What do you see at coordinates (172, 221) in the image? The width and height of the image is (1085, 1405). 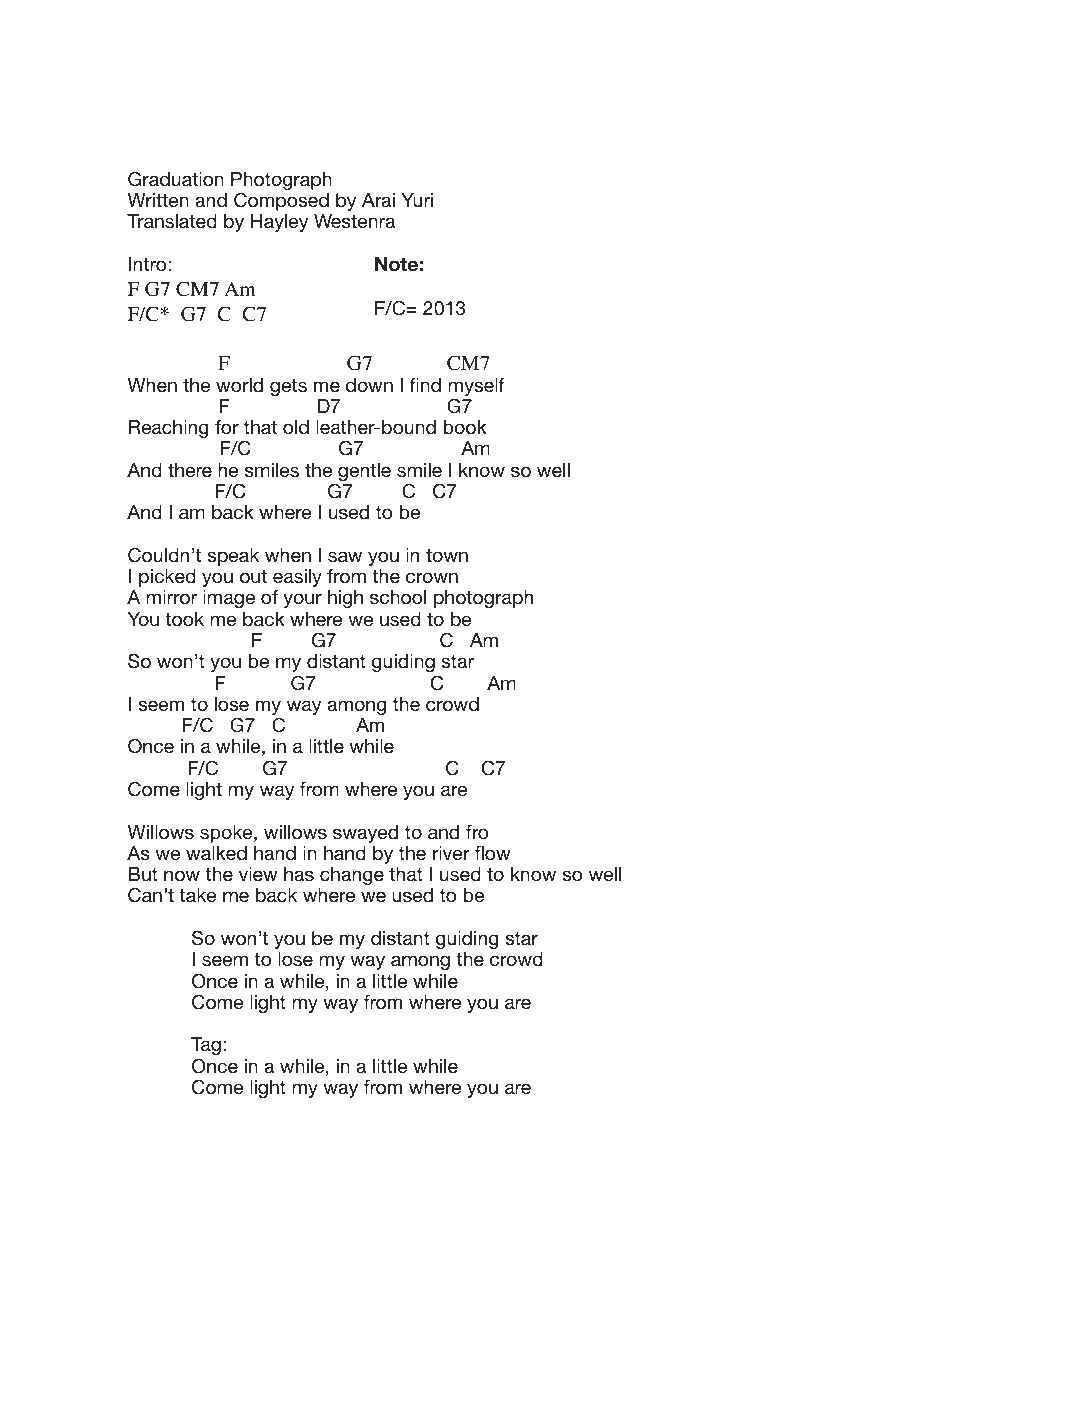 I see `Translated` at bounding box center [172, 221].
